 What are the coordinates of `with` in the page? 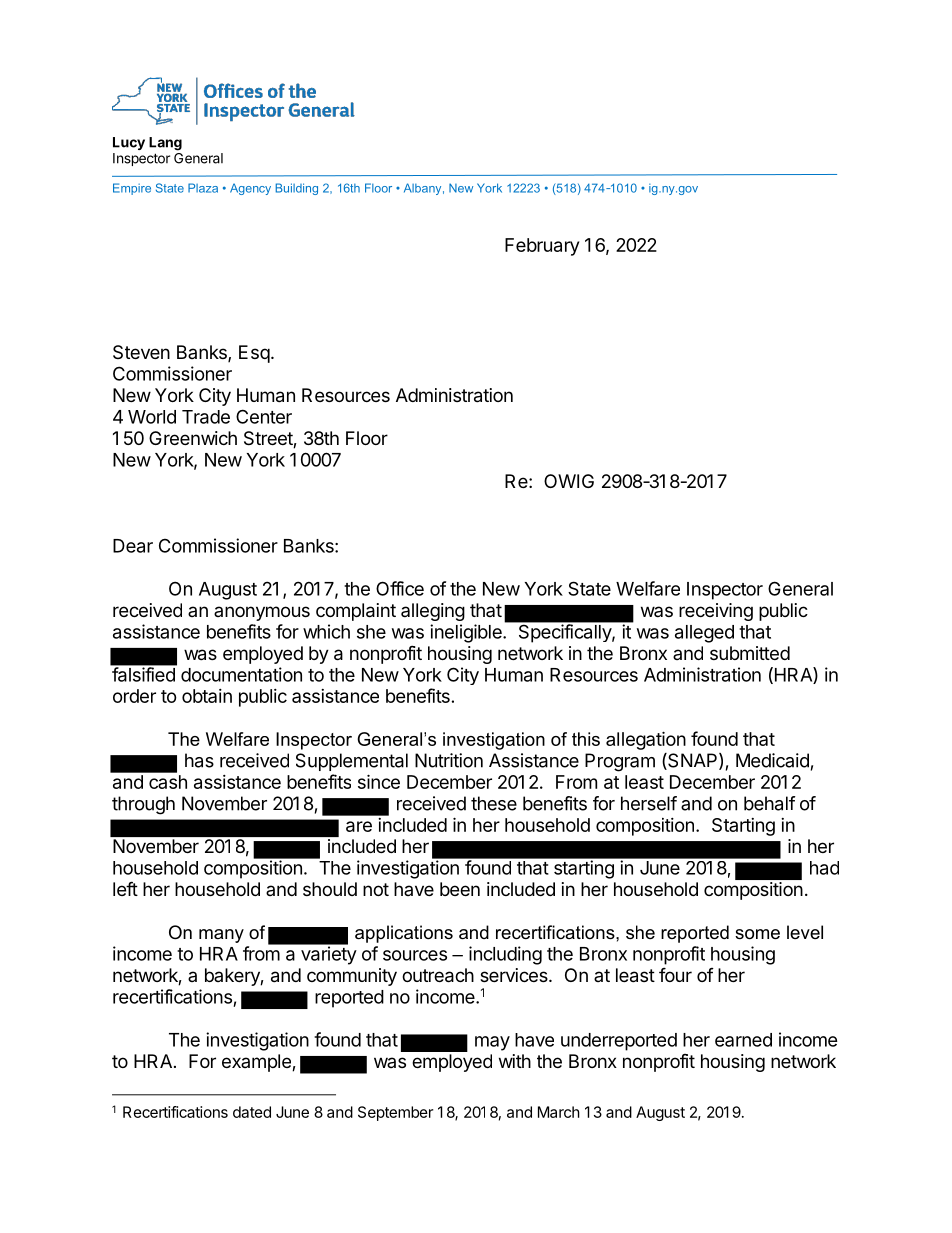 It's located at (515, 1061).
